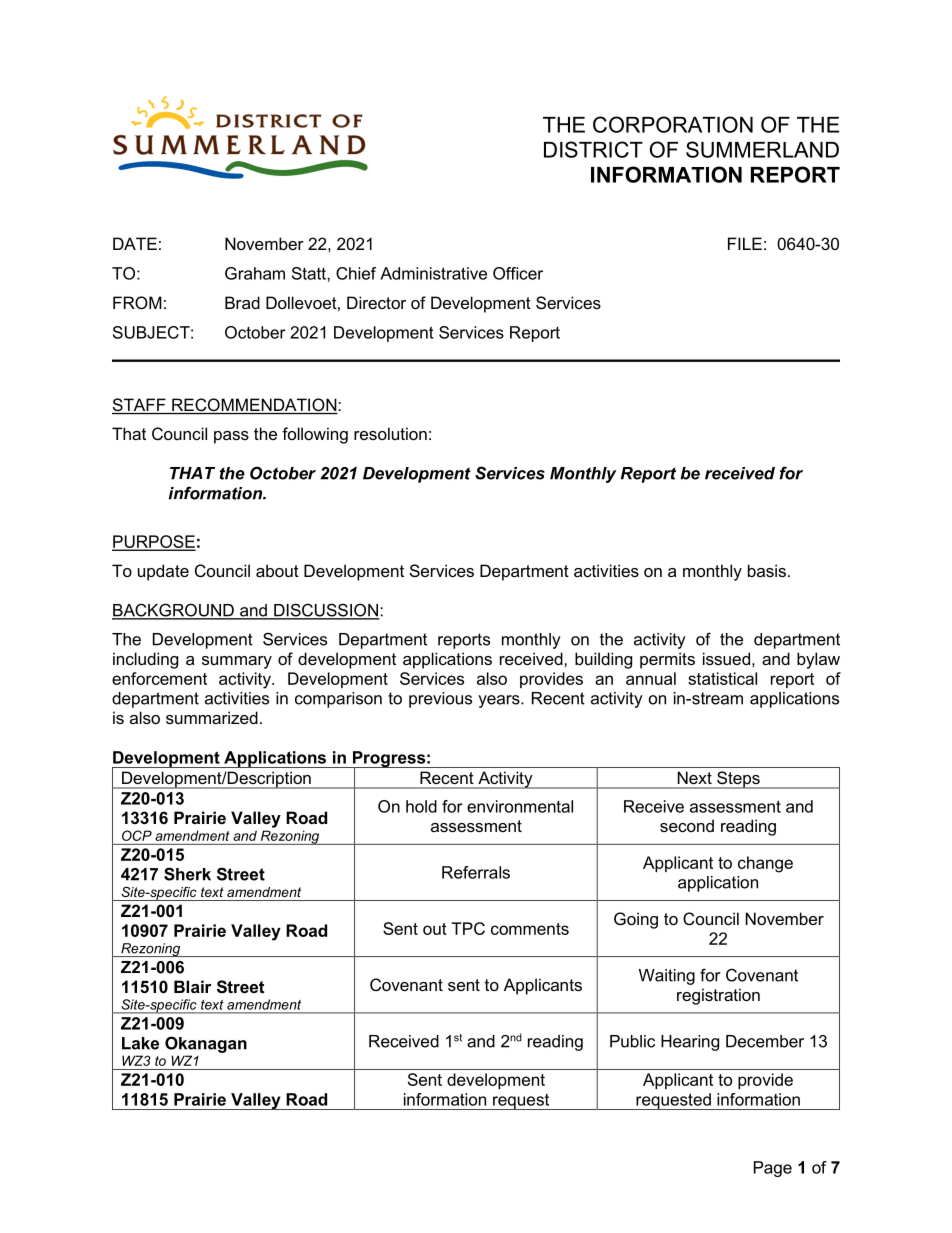 The image size is (952, 1233). Describe the element at coordinates (212, 717) in the page. I see `summarized` at that location.
